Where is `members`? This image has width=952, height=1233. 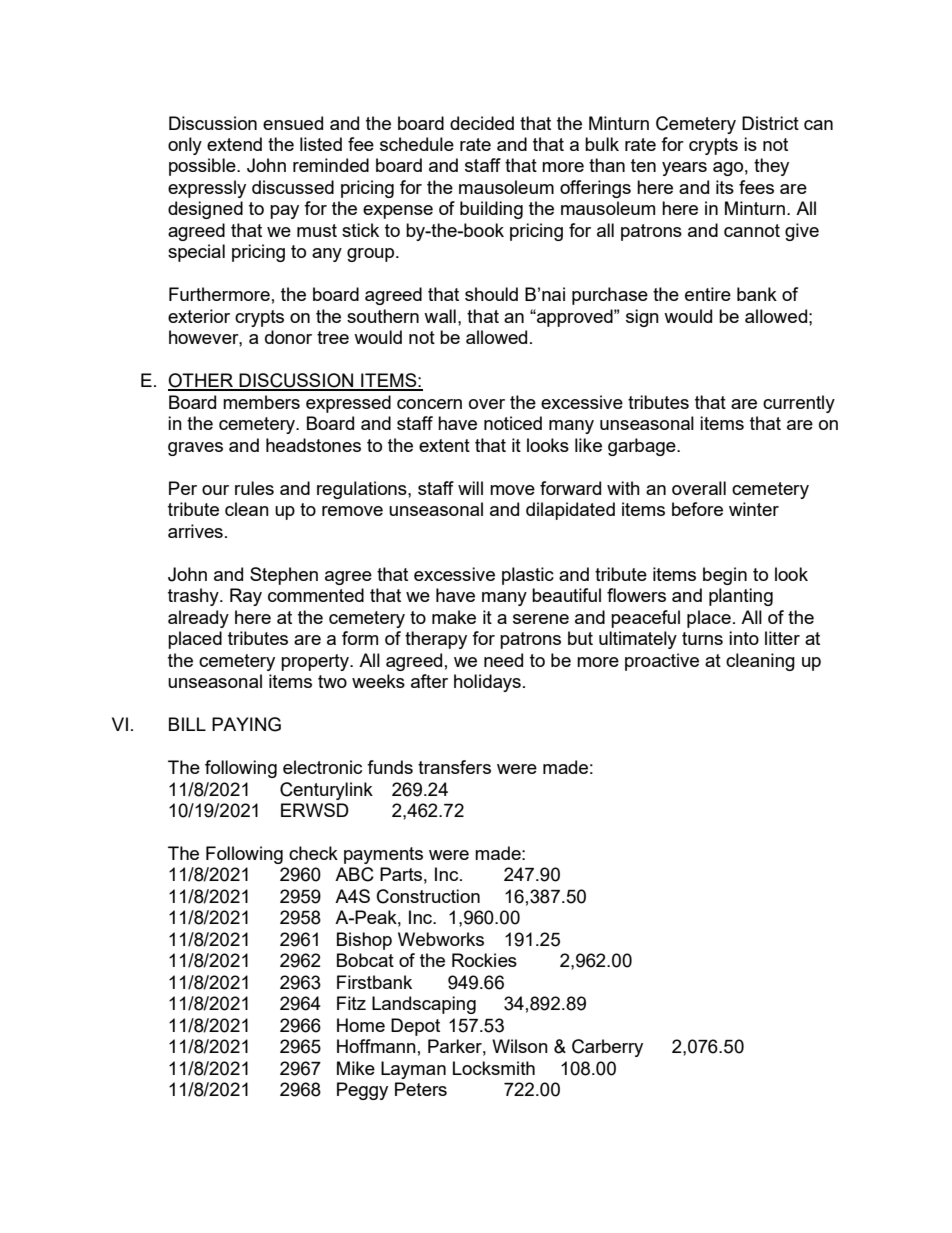 members is located at coordinates (261, 402).
